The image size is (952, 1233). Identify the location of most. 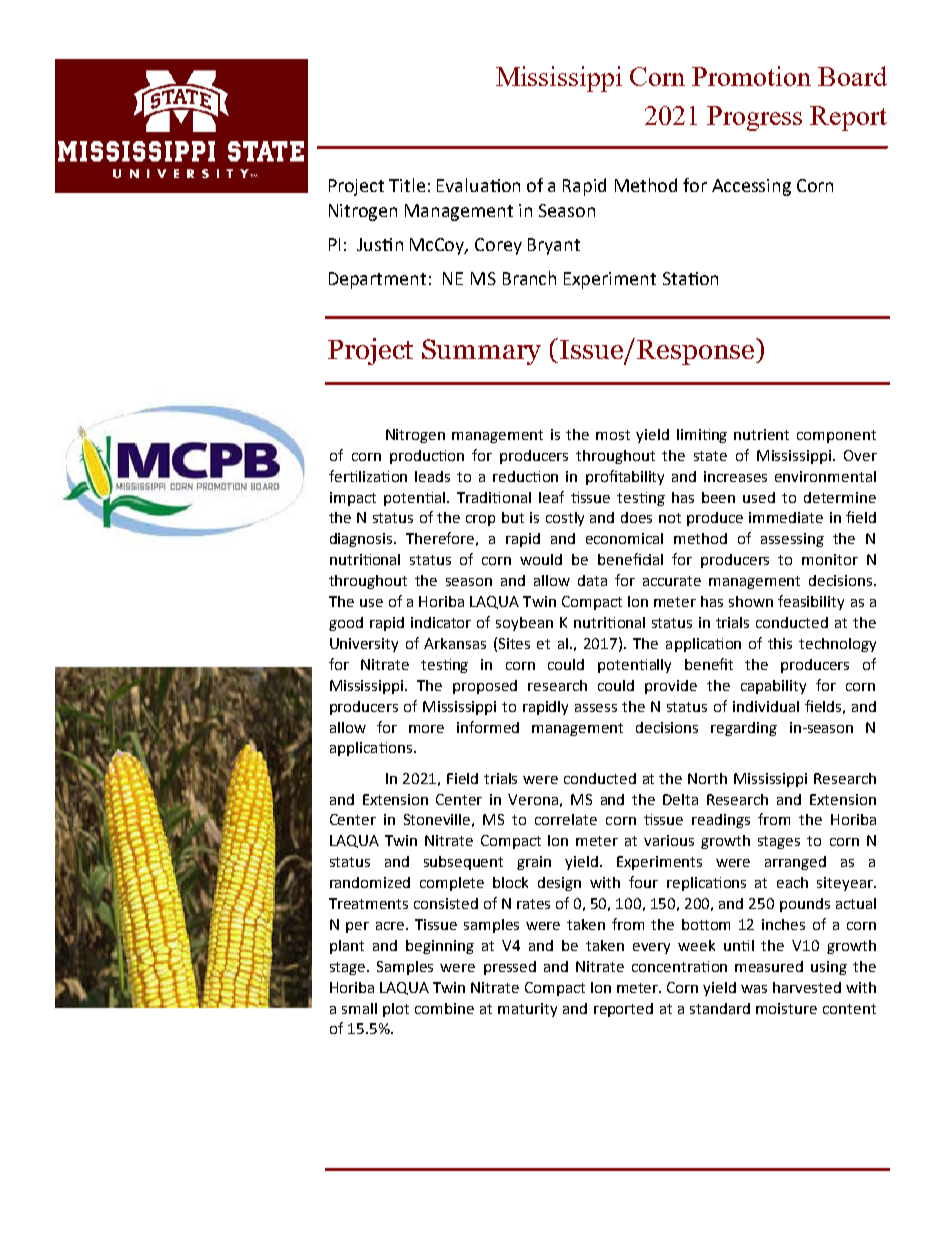
(613, 435).
